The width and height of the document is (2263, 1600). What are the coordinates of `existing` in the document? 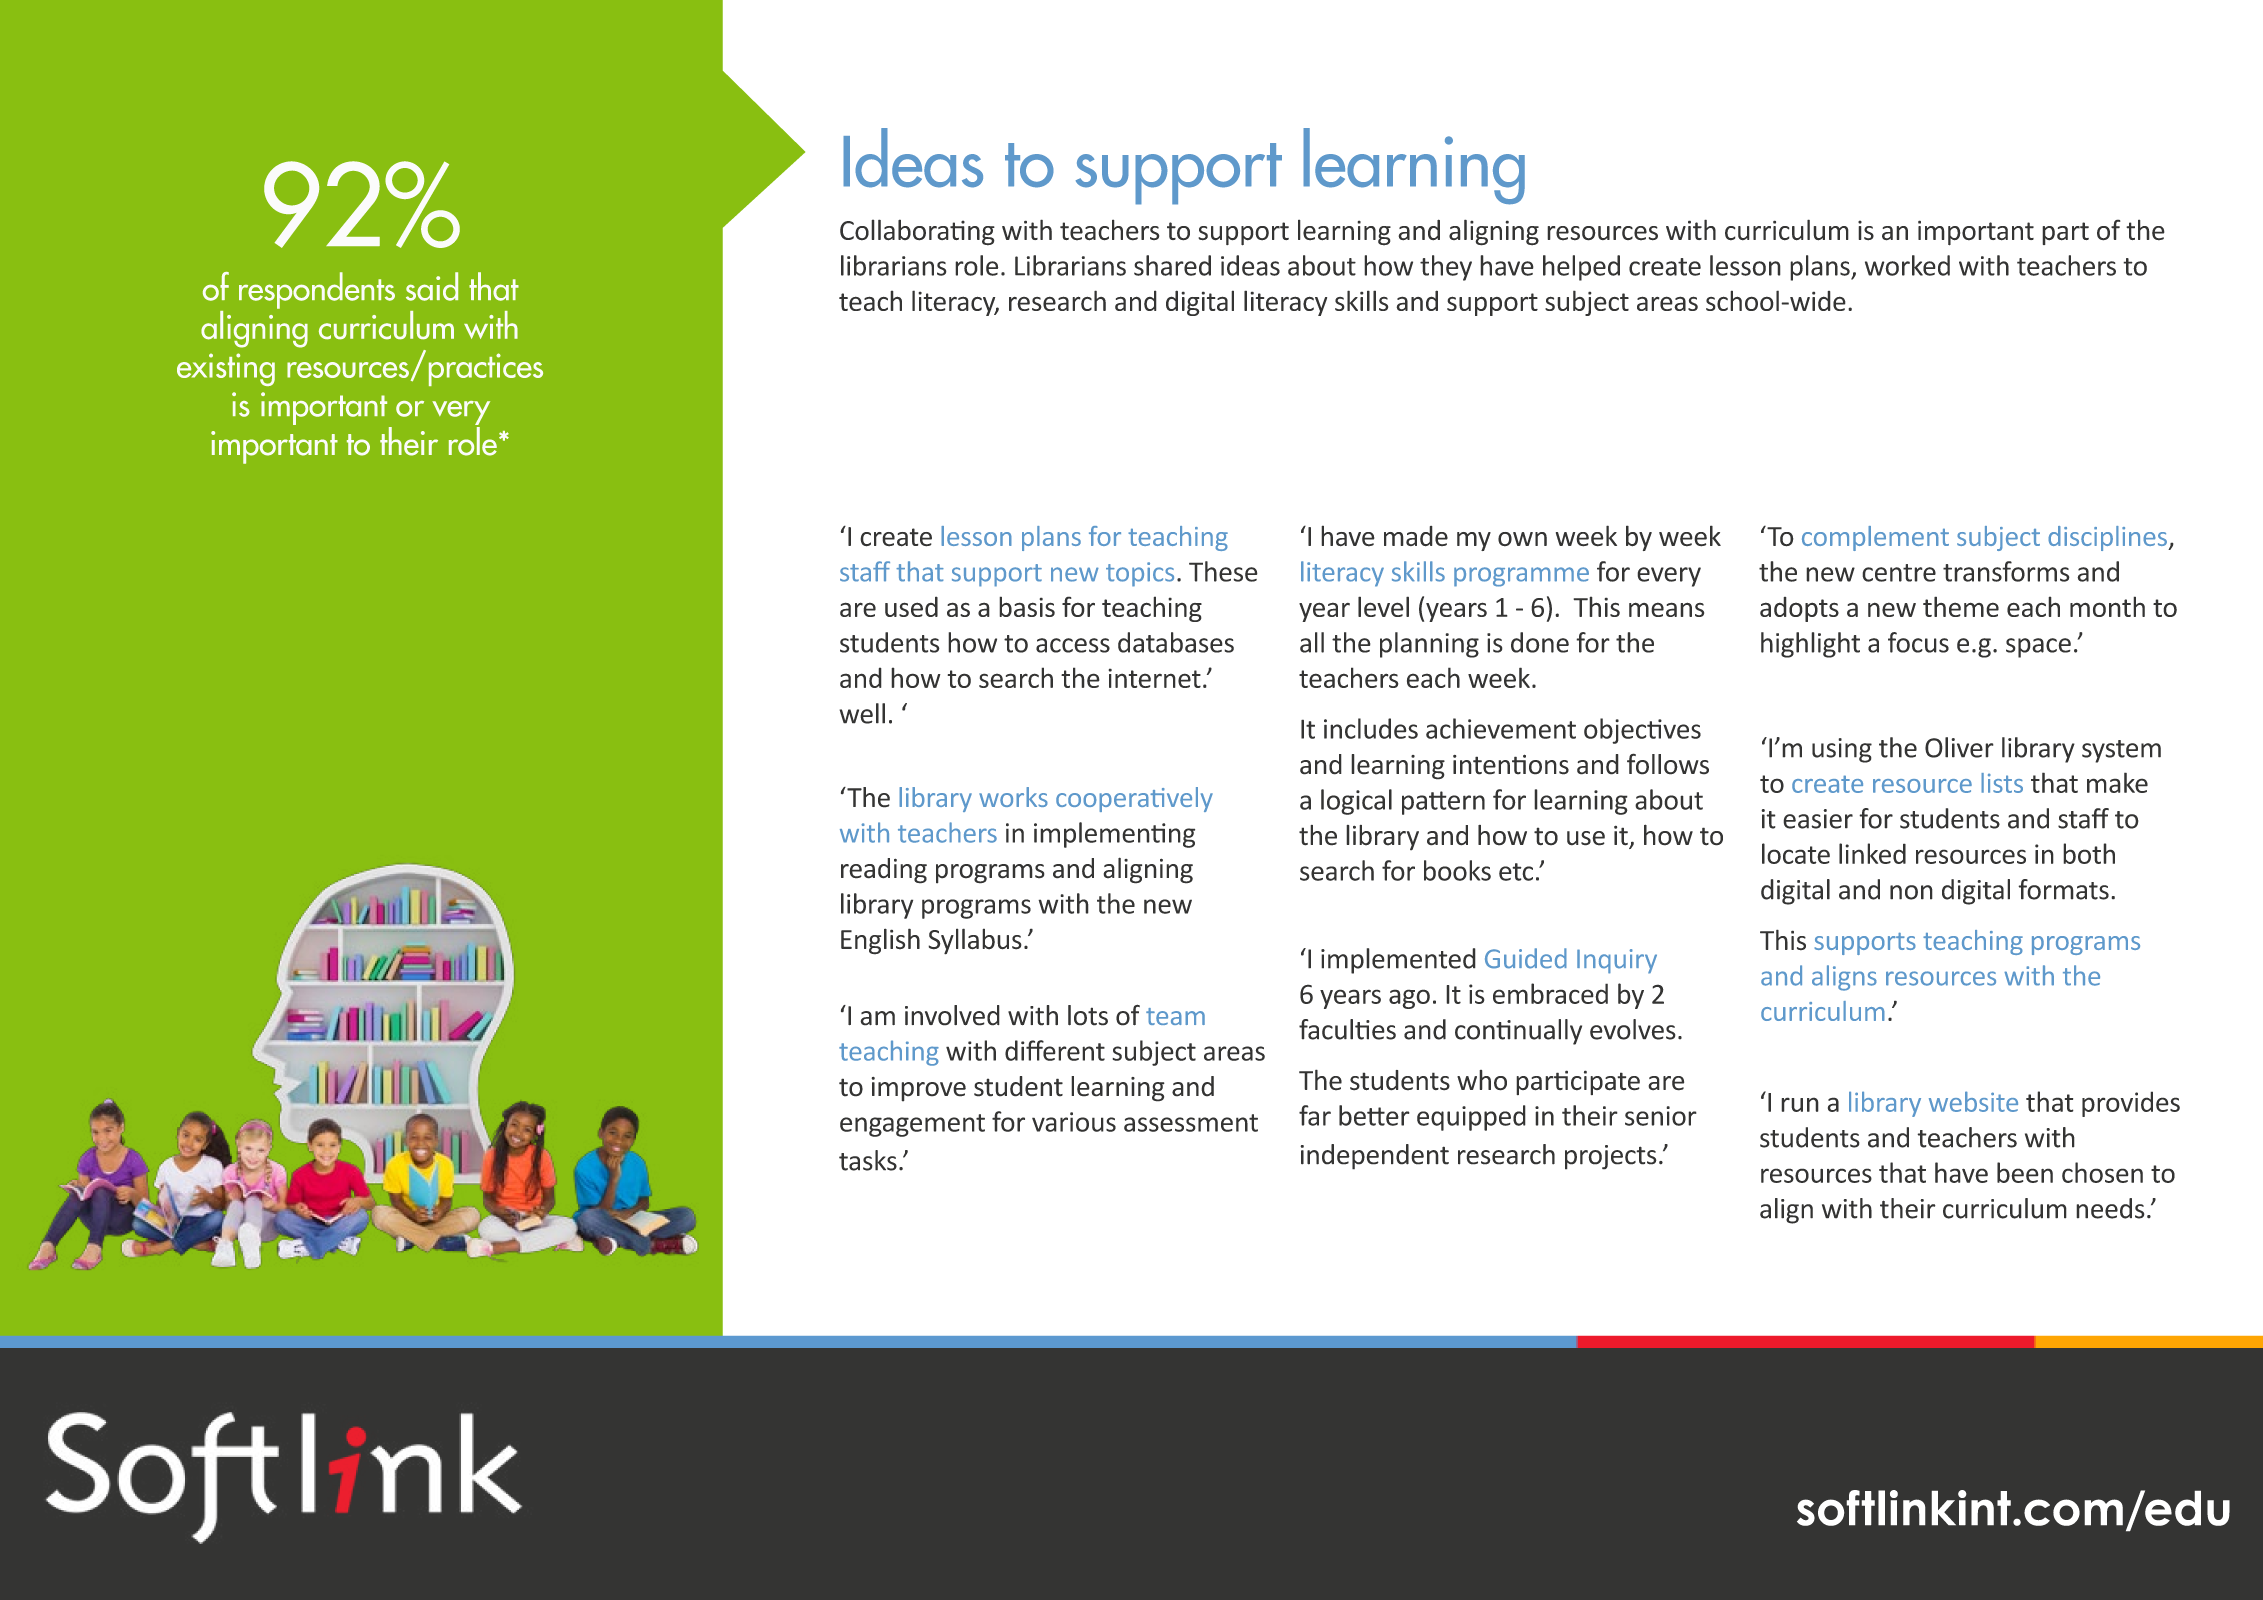 It's located at (226, 369).
